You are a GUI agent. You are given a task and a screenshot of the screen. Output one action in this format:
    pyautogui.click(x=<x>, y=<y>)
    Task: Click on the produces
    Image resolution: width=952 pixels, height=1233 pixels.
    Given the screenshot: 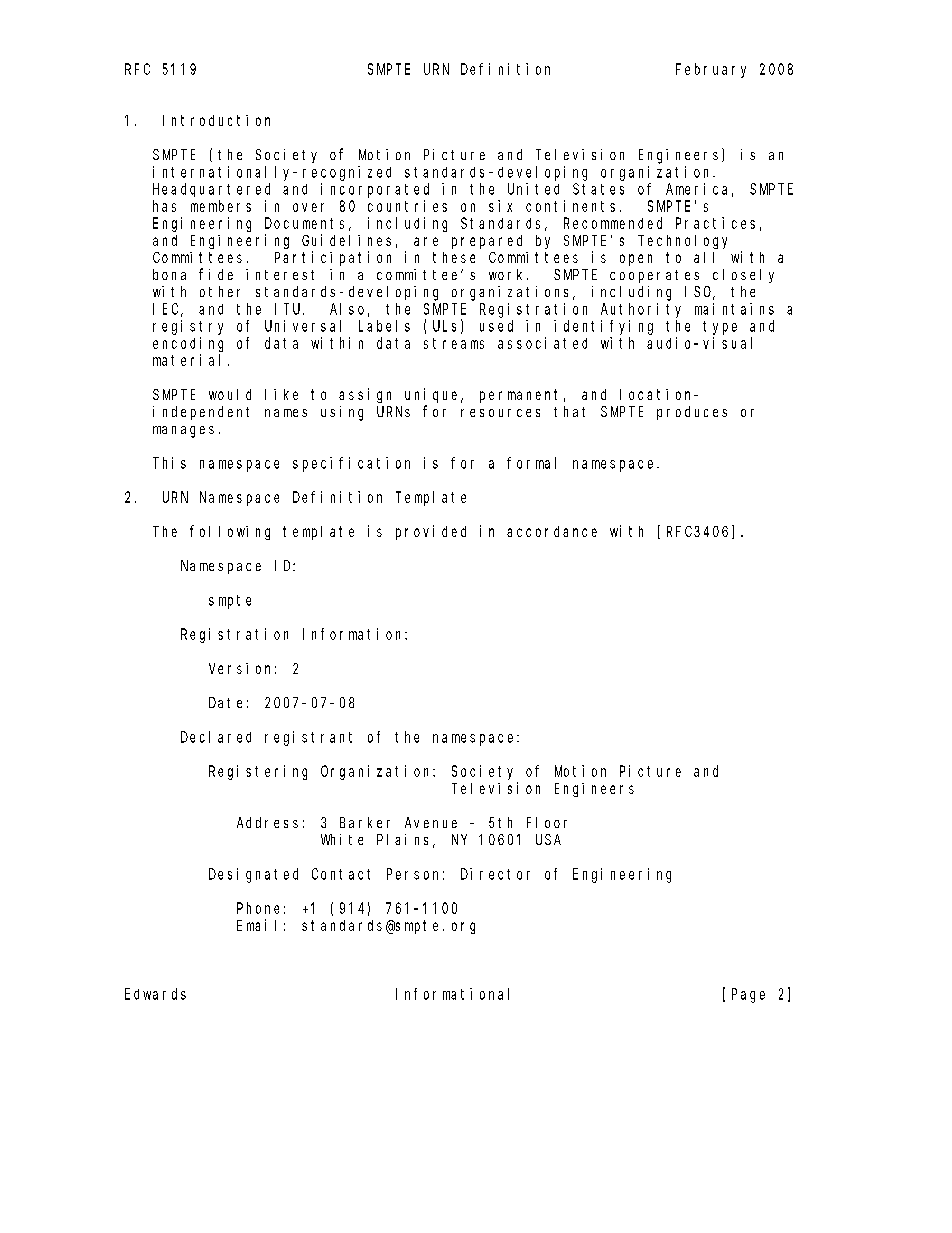 What is the action you would take?
    pyautogui.click(x=692, y=413)
